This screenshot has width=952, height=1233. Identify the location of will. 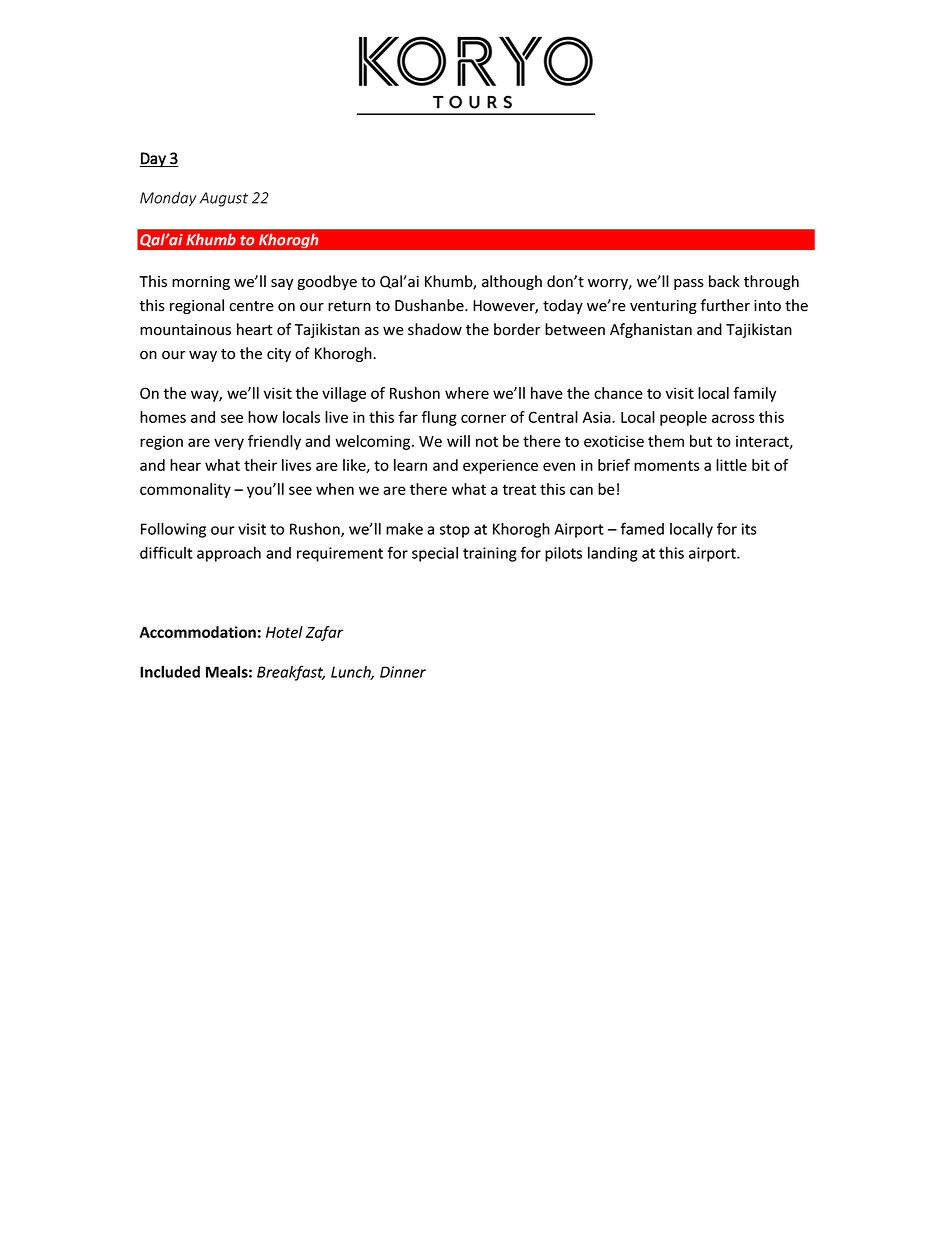
(458, 441).
